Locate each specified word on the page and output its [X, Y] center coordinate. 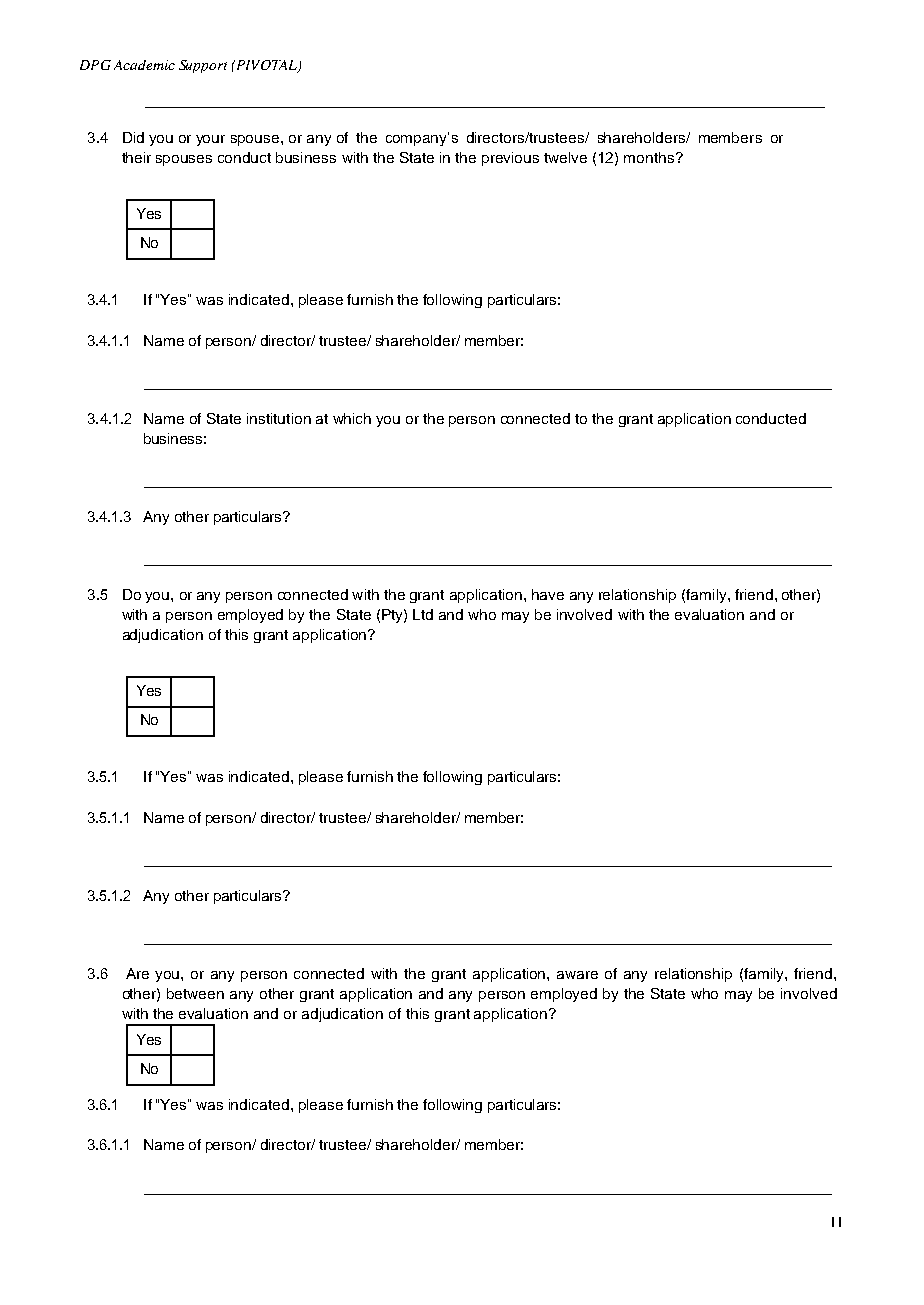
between [195, 993]
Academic [144, 65]
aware [577, 975]
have [548, 594]
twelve [565, 157]
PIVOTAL [266, 66]
